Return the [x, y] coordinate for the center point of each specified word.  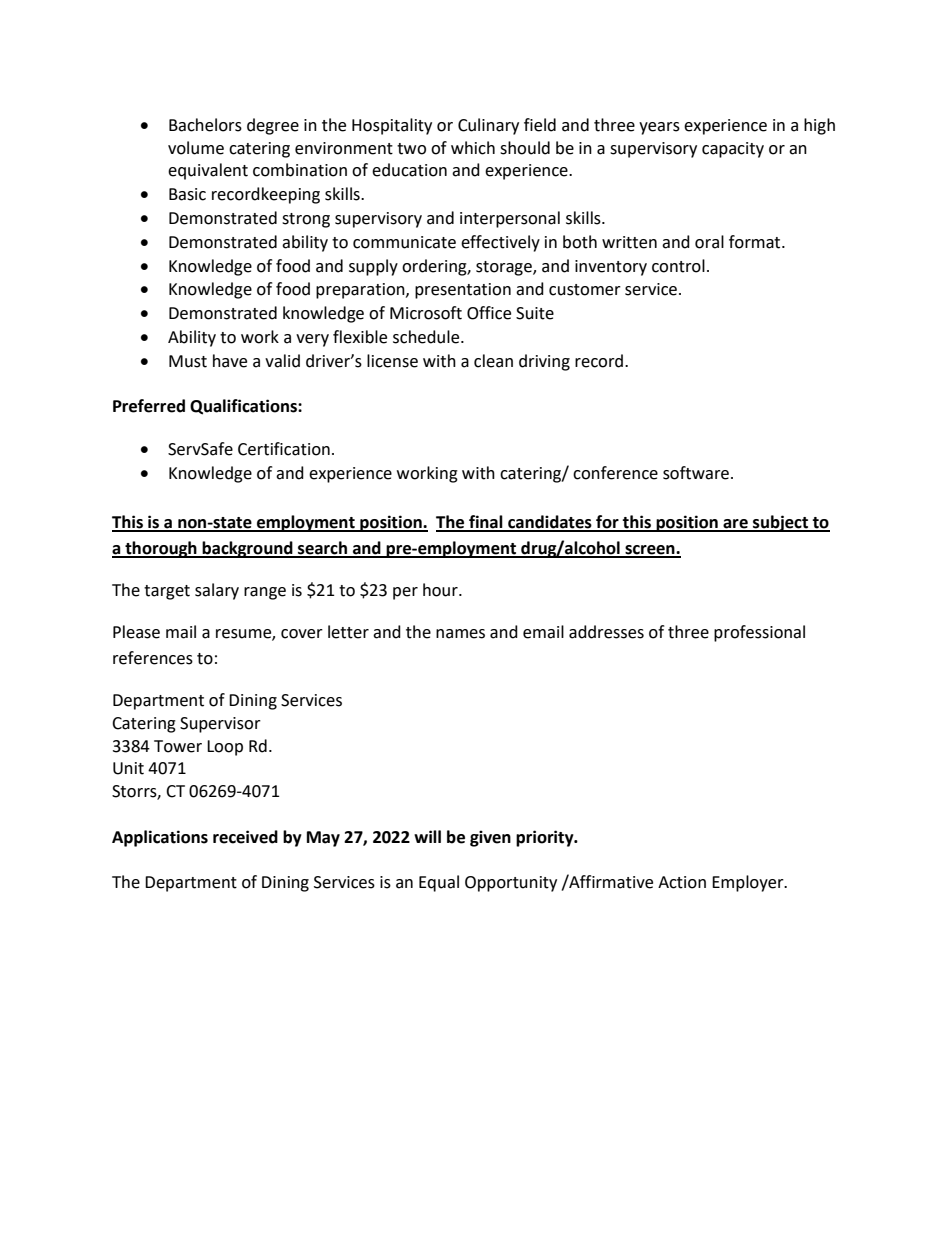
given [490, 838]
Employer [749, 883]
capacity [733, 150]
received [245, 837]
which [473, 148]
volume [196, 148]
